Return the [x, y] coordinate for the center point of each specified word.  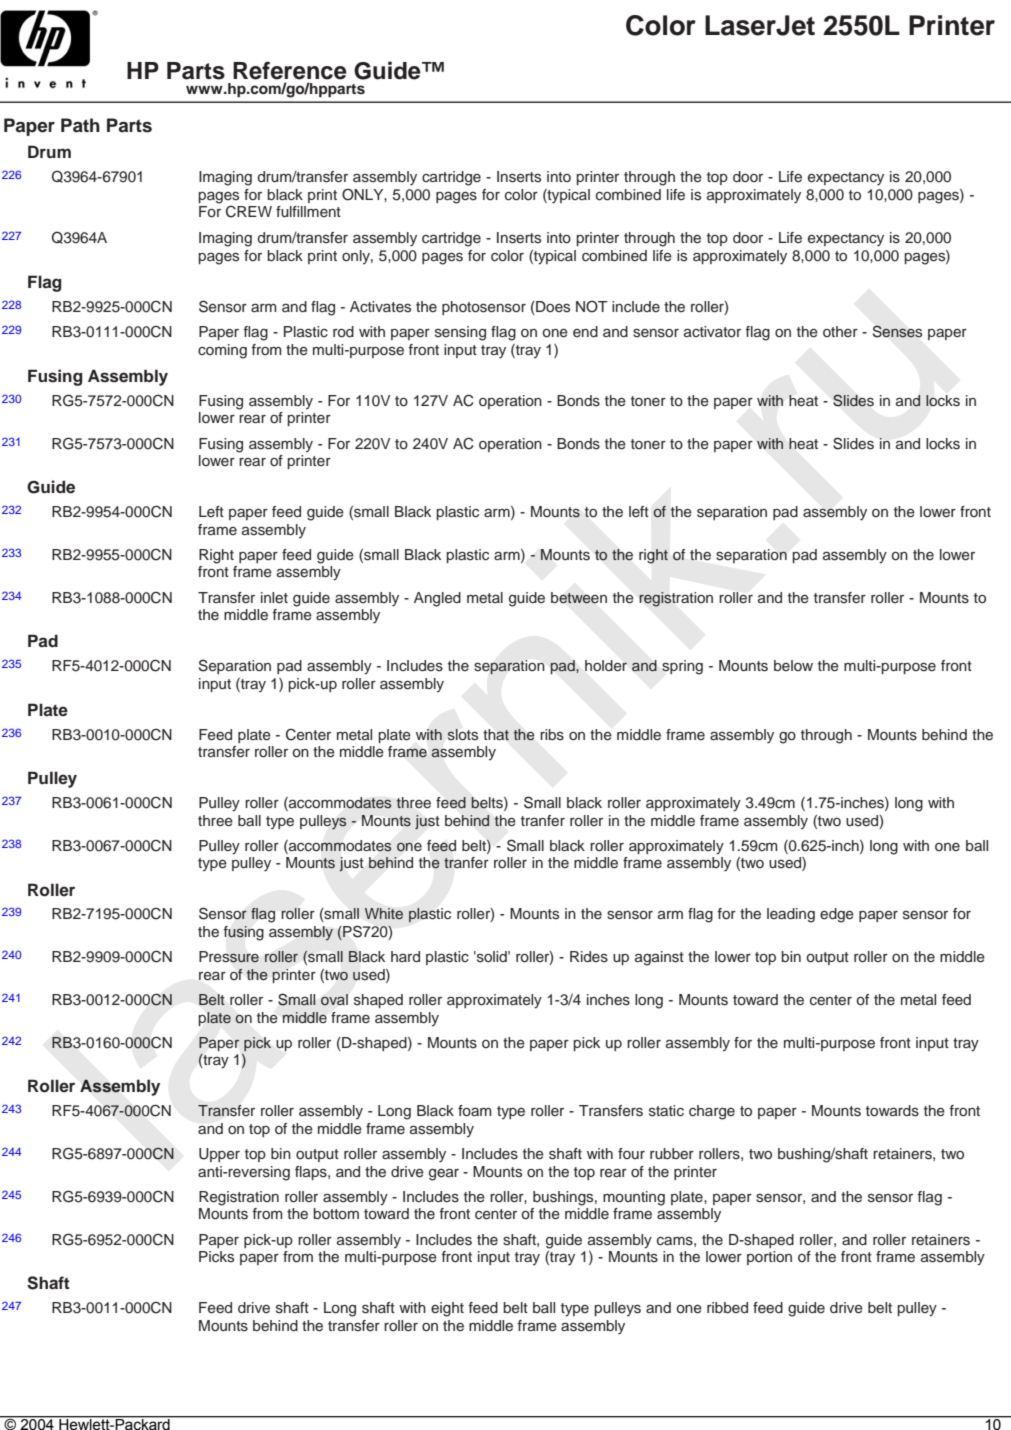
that [496, 734]
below [793, 665]
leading [791, 915]
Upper [219, 1155]
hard [405, 956]
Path [80, 125]
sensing [460, 333]
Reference [290, 70]
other [840, 331]
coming [222, 351]
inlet [274, 597]
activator [712, 332]
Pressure [229, 957]
